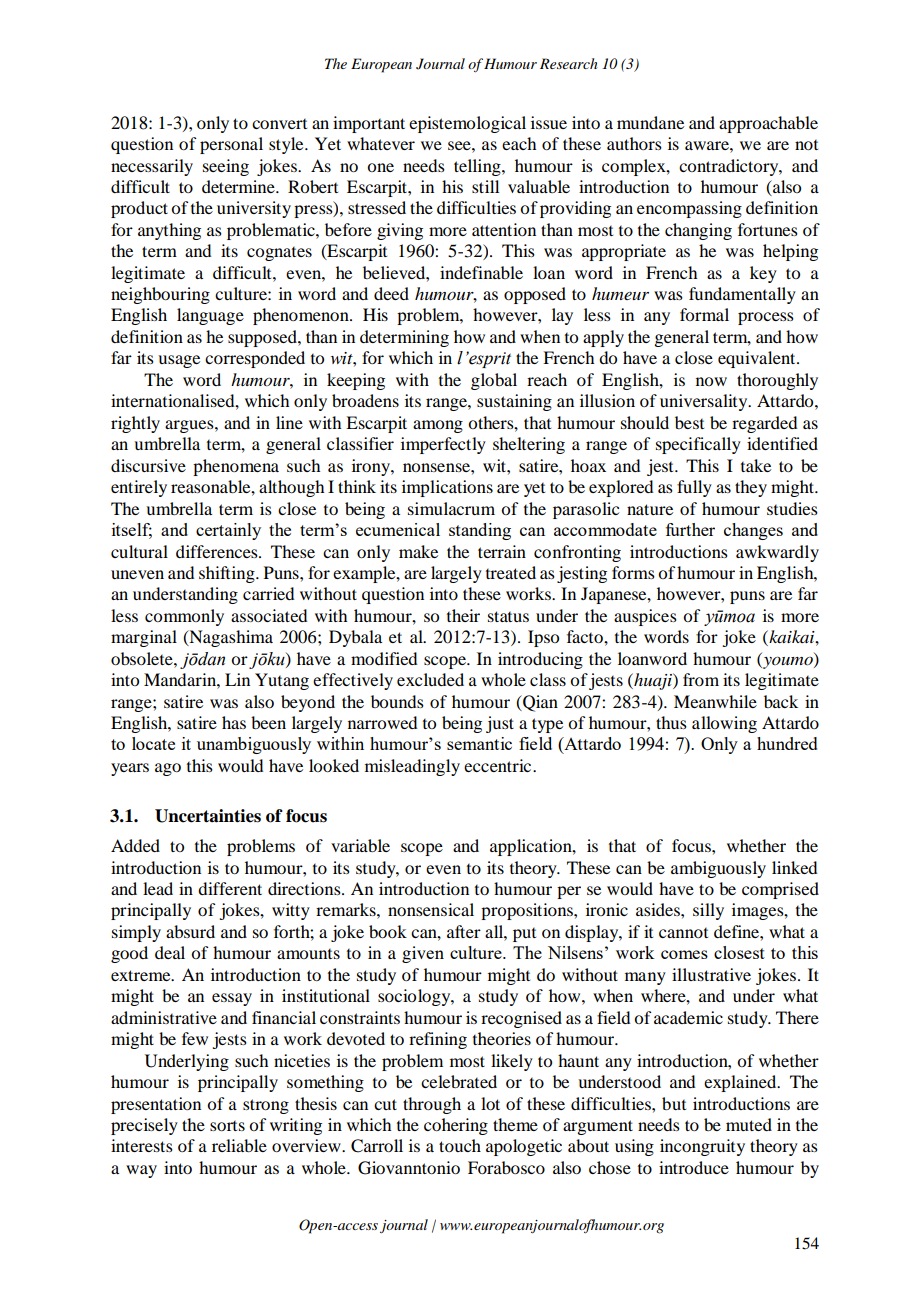 This screenshot has height=1308, width=924. Describe the element at coordinates (463, 615) in the screenshot. I see `their` at that location.
